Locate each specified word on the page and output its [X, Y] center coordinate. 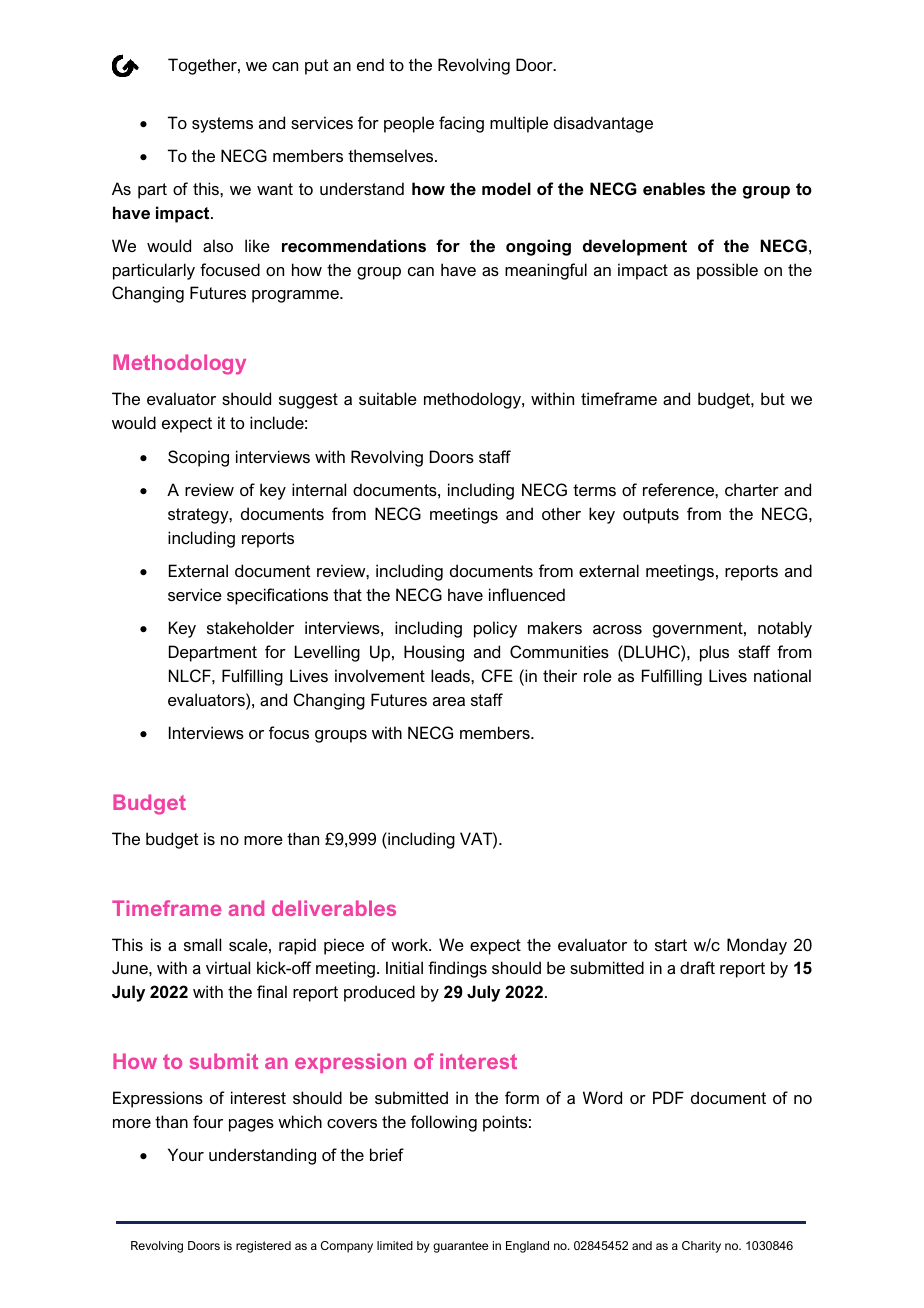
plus [714, 653]
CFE [497, 675]
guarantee [460, 1247]
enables [674, 188]
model [506, 188]
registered [263, 1247]
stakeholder [250, 627]
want [275, 189]
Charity [701, 1247]
